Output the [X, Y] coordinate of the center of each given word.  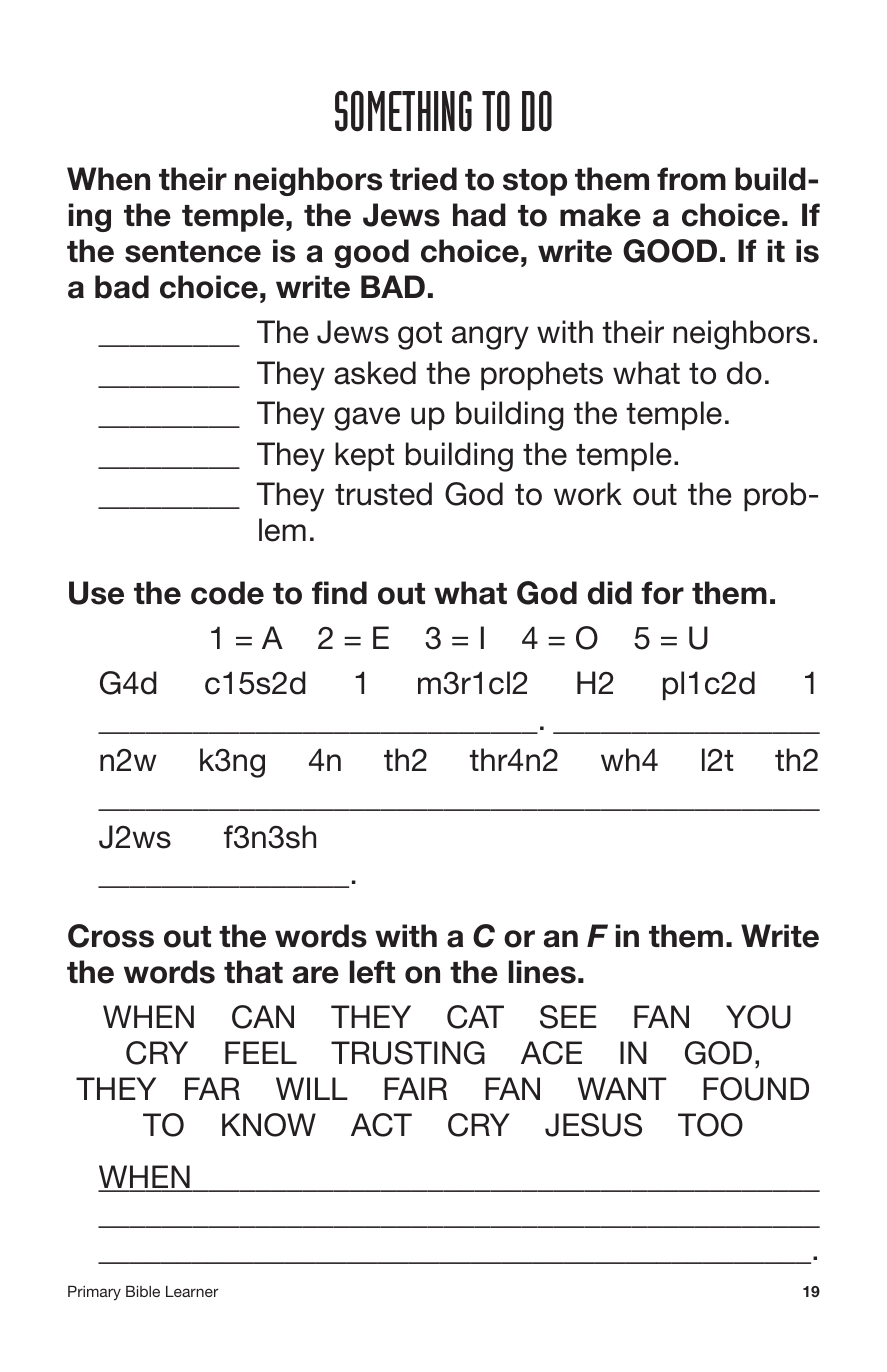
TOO [710, 1125]
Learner [192, 1291]
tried [423, 179]
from [691, 179]
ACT [381, 1125]
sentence [193, 252]
